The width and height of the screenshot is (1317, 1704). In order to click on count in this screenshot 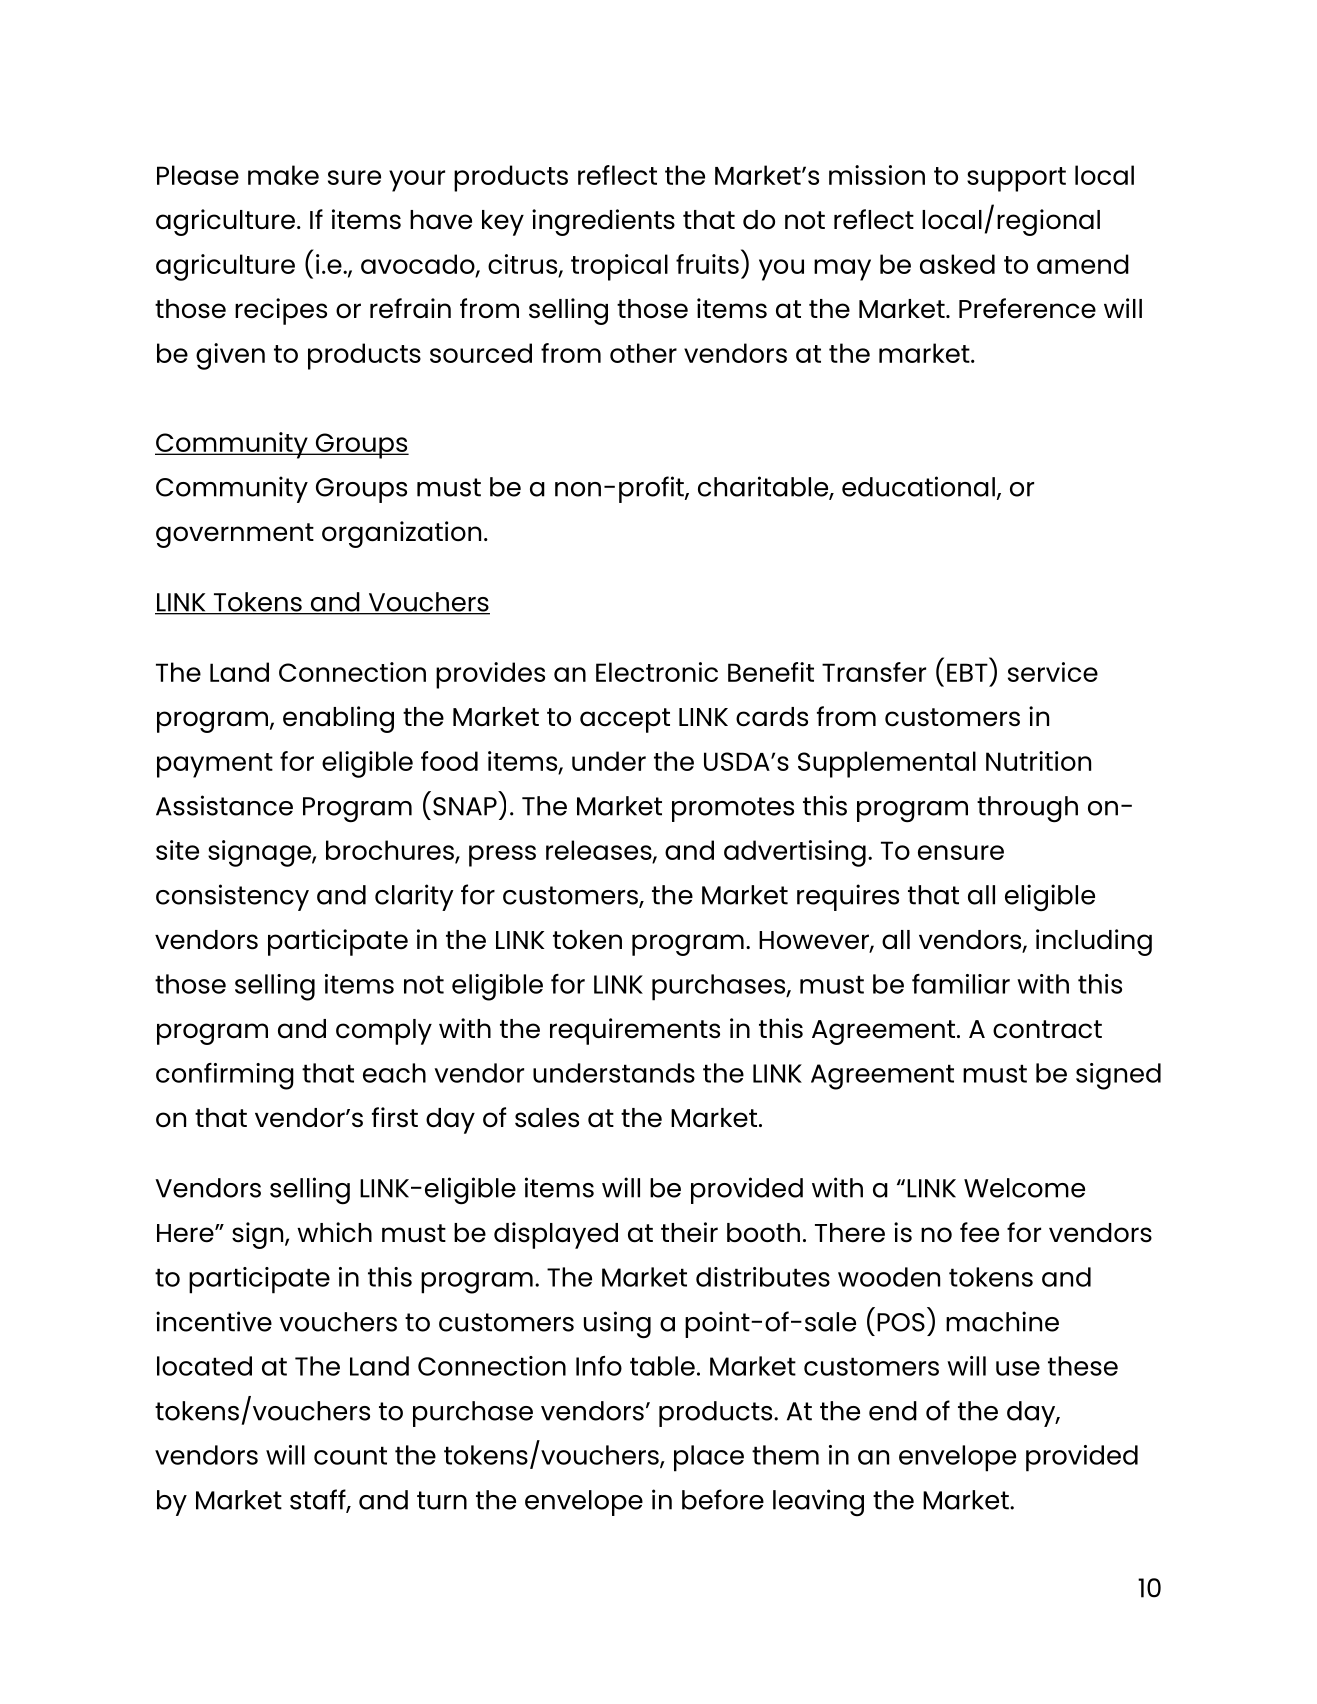, I will do `click(350, 1455)`.
